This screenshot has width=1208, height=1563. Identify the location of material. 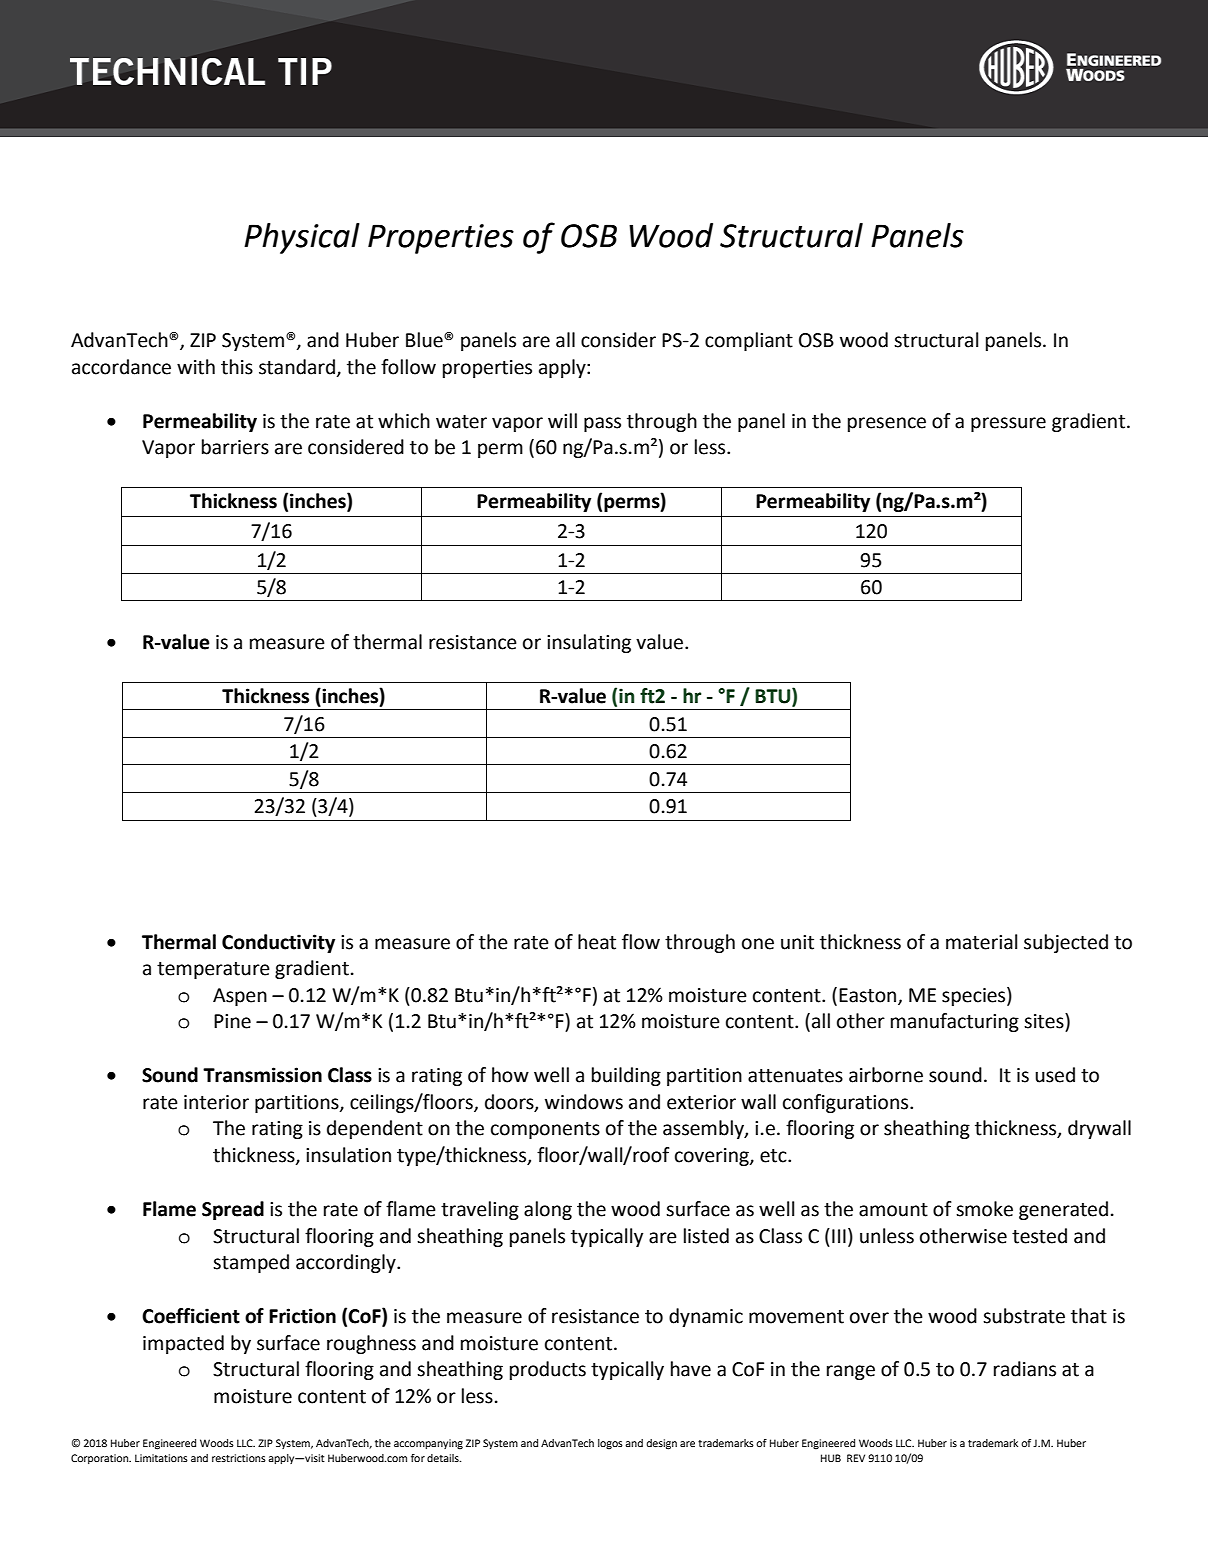
(981, 942).
